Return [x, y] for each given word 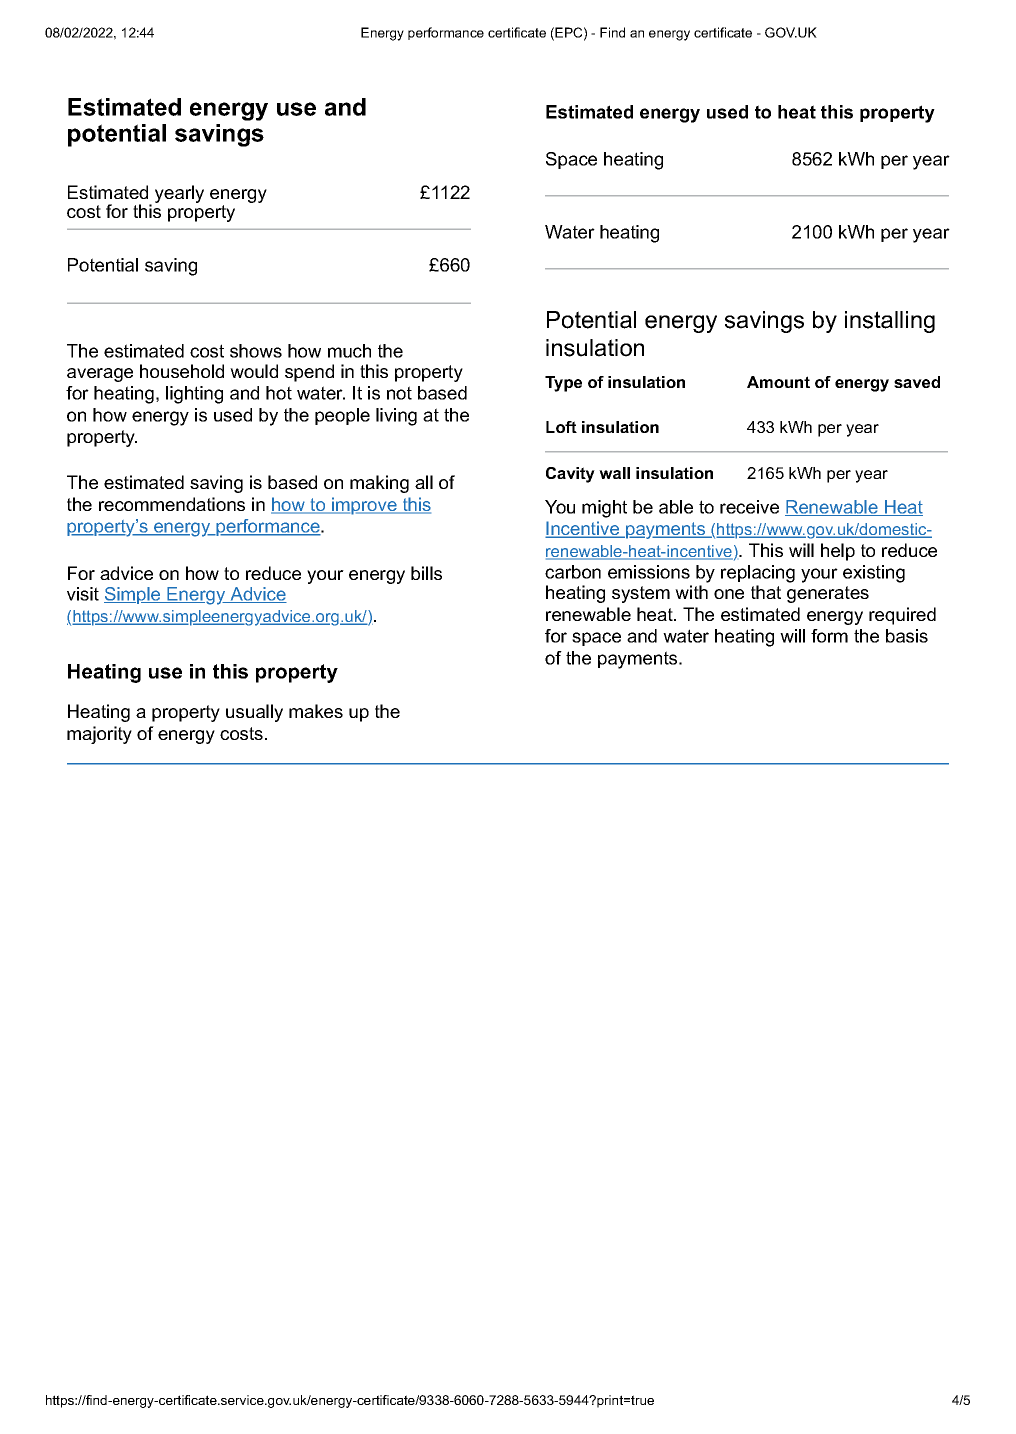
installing [890, 322]
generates [828, 594]
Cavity [570, 475]
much [349, 351]
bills [426, 573]
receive [749, 507]
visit [83, 594]
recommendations [172, 504]
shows [256, 351]
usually [254, 713]
